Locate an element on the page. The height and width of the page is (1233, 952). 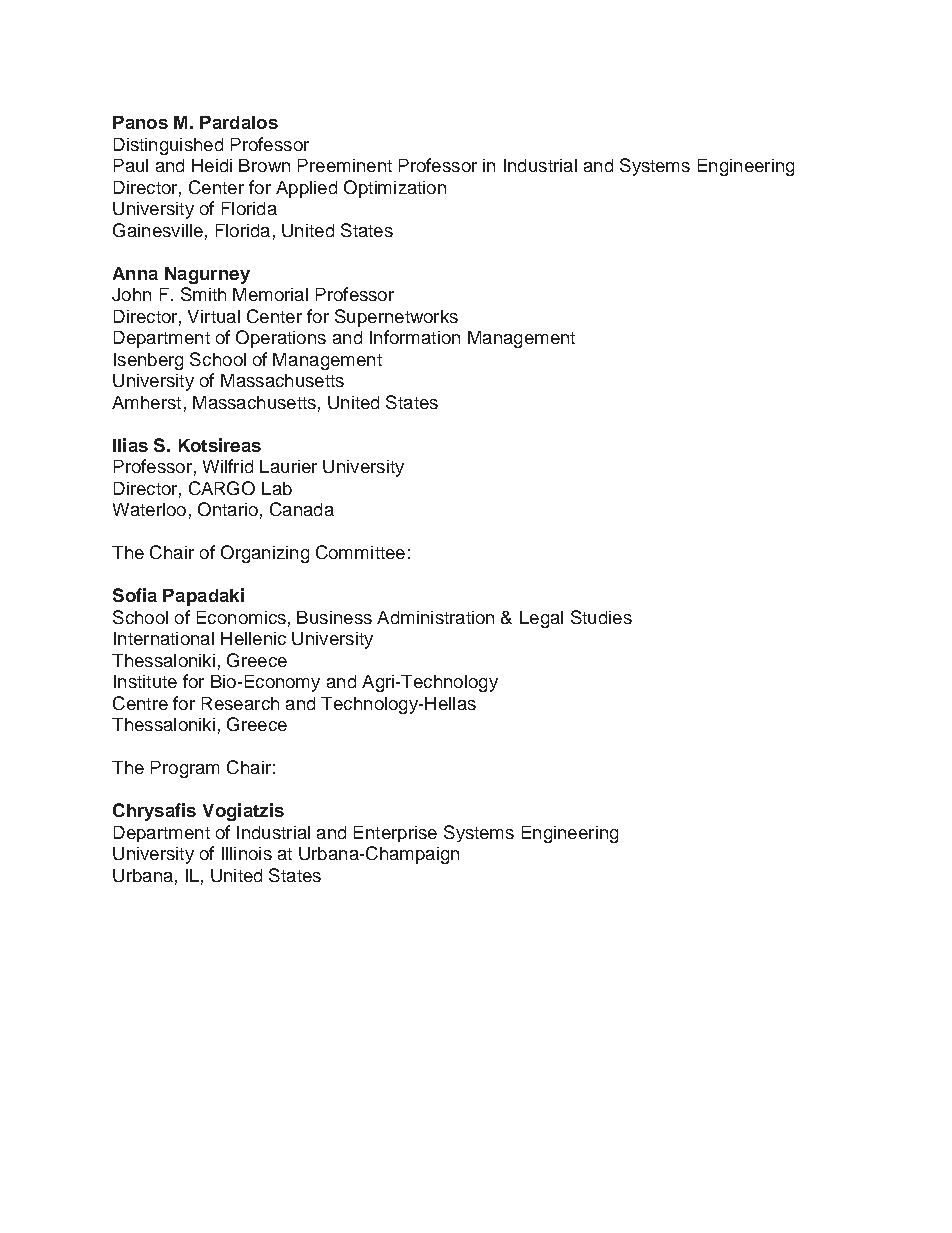
Legal is located at coordinates (541, 619).
